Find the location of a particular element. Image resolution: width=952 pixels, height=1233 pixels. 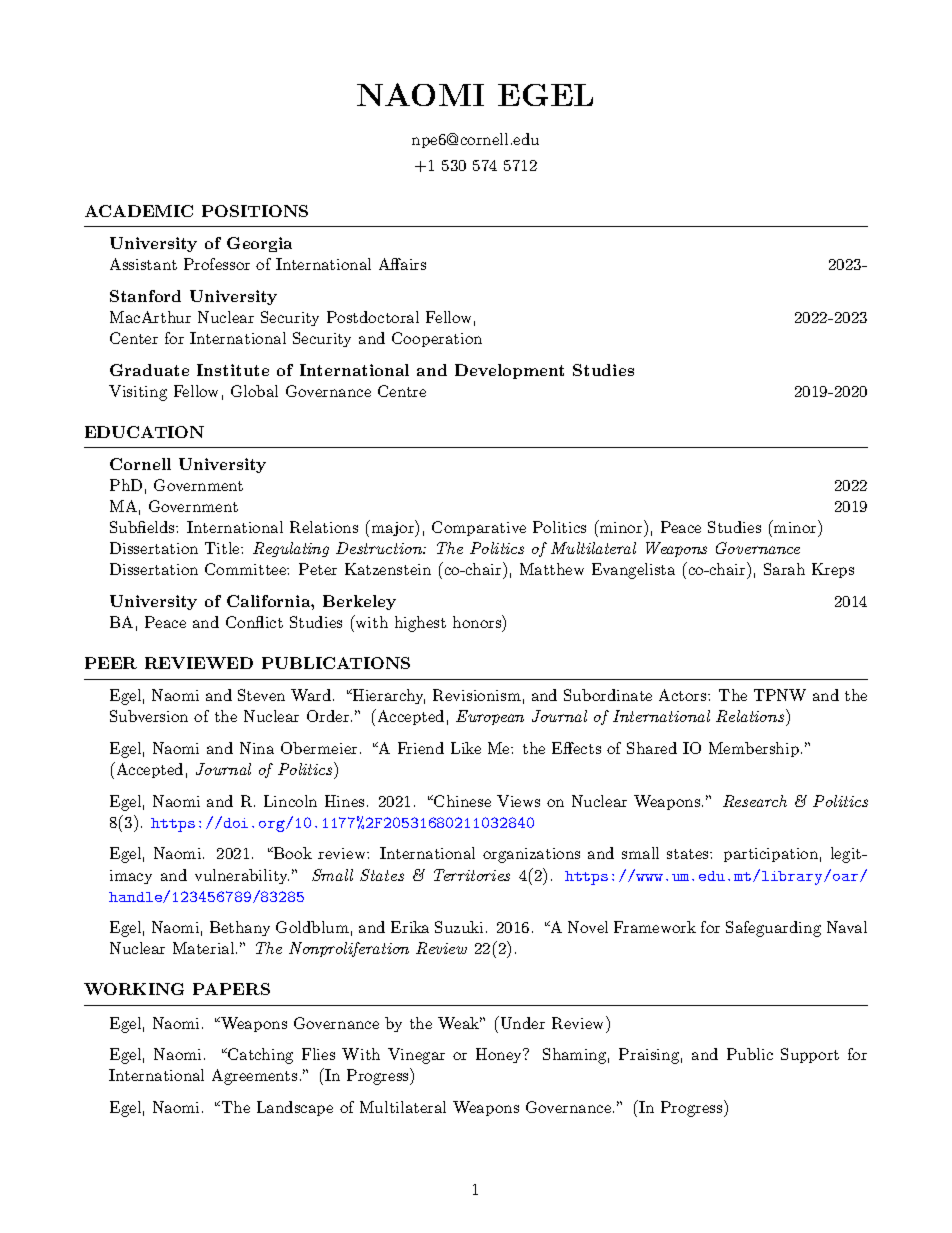

Agreements is located at coordinates (254, 1077).
